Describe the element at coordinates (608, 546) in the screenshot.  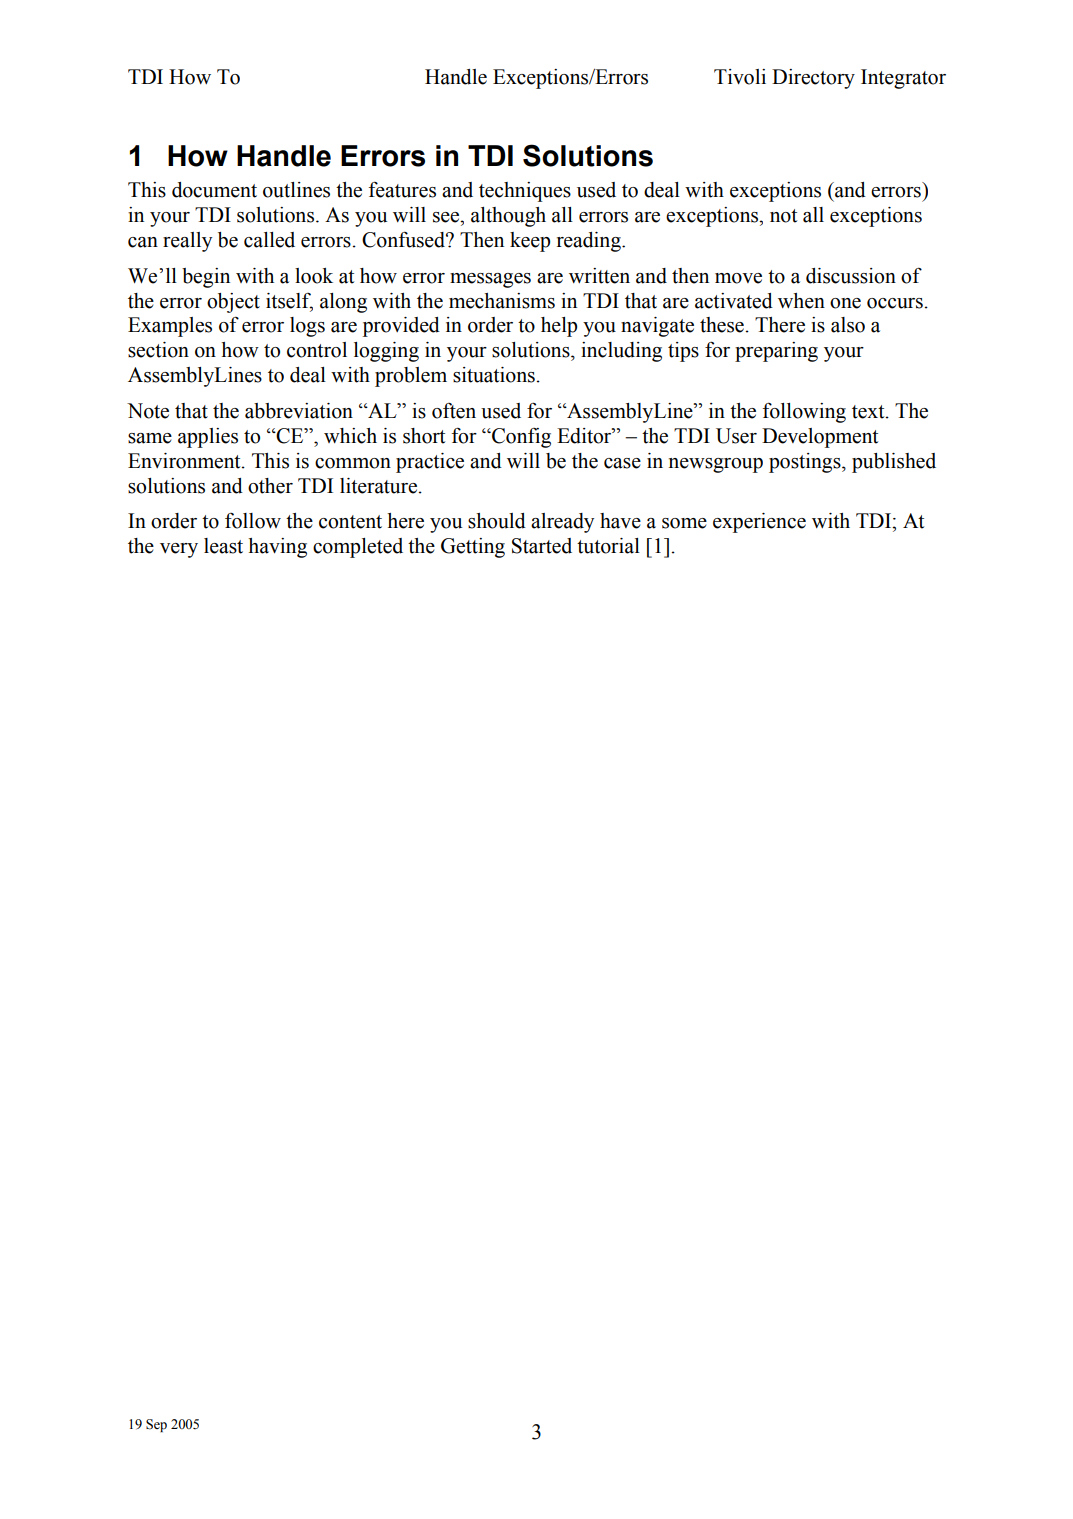
I see `tutorial` at that location.
